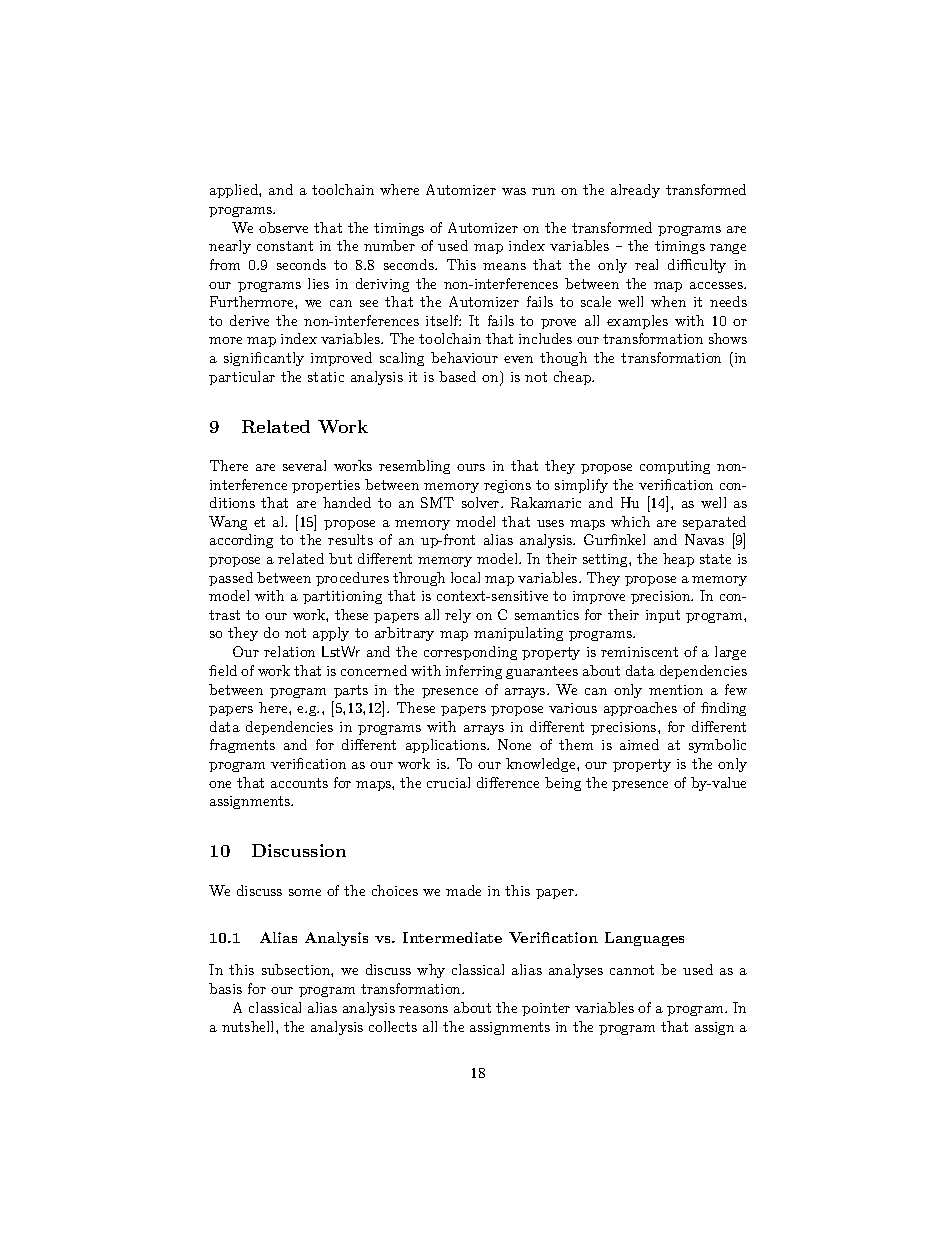 Image resolution: width=952 pixels, height=1233 pixels. I want to click on reasons, so click(423, 1009).
